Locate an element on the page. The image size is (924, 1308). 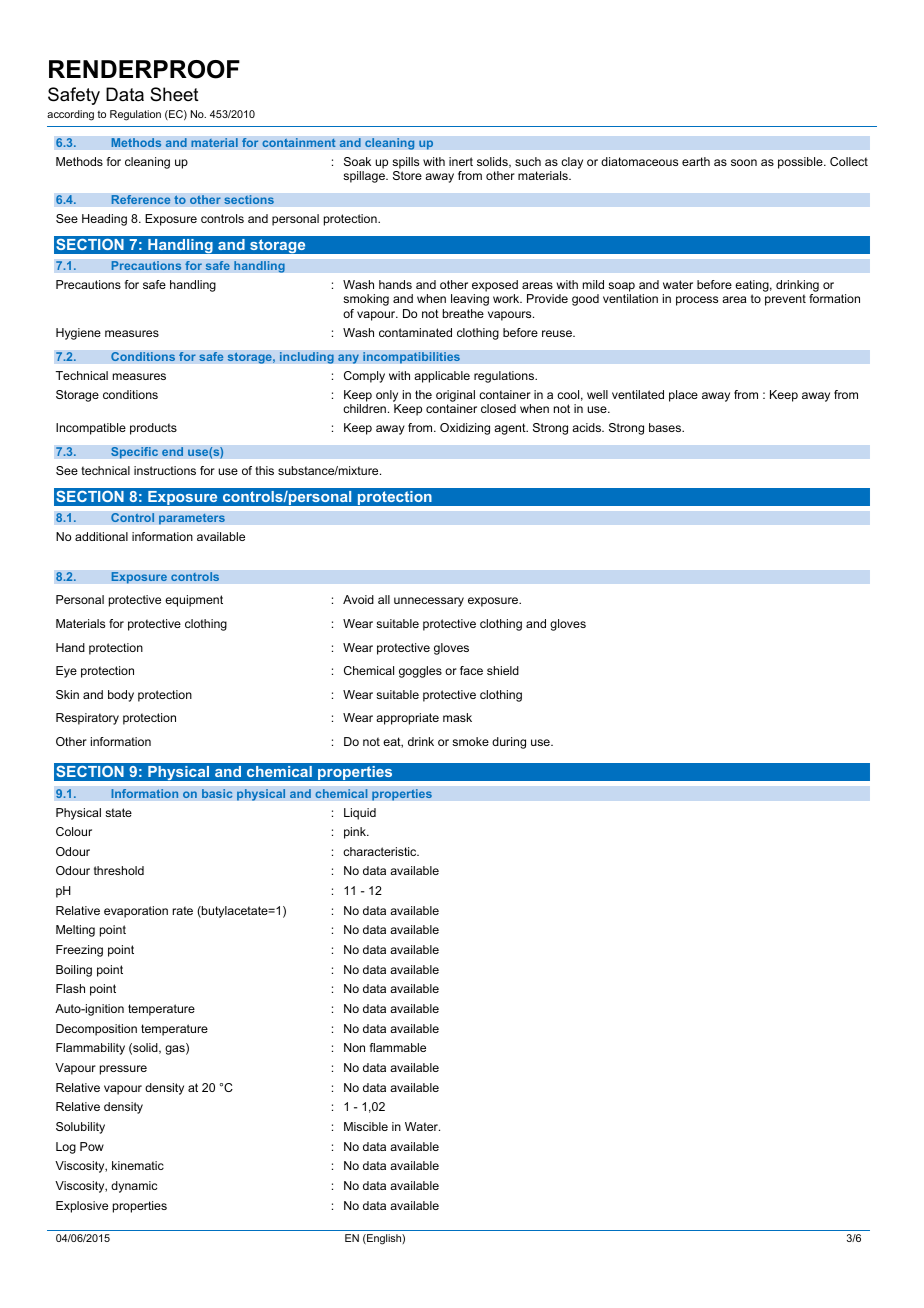
face is located at coordinates (471, 670).
